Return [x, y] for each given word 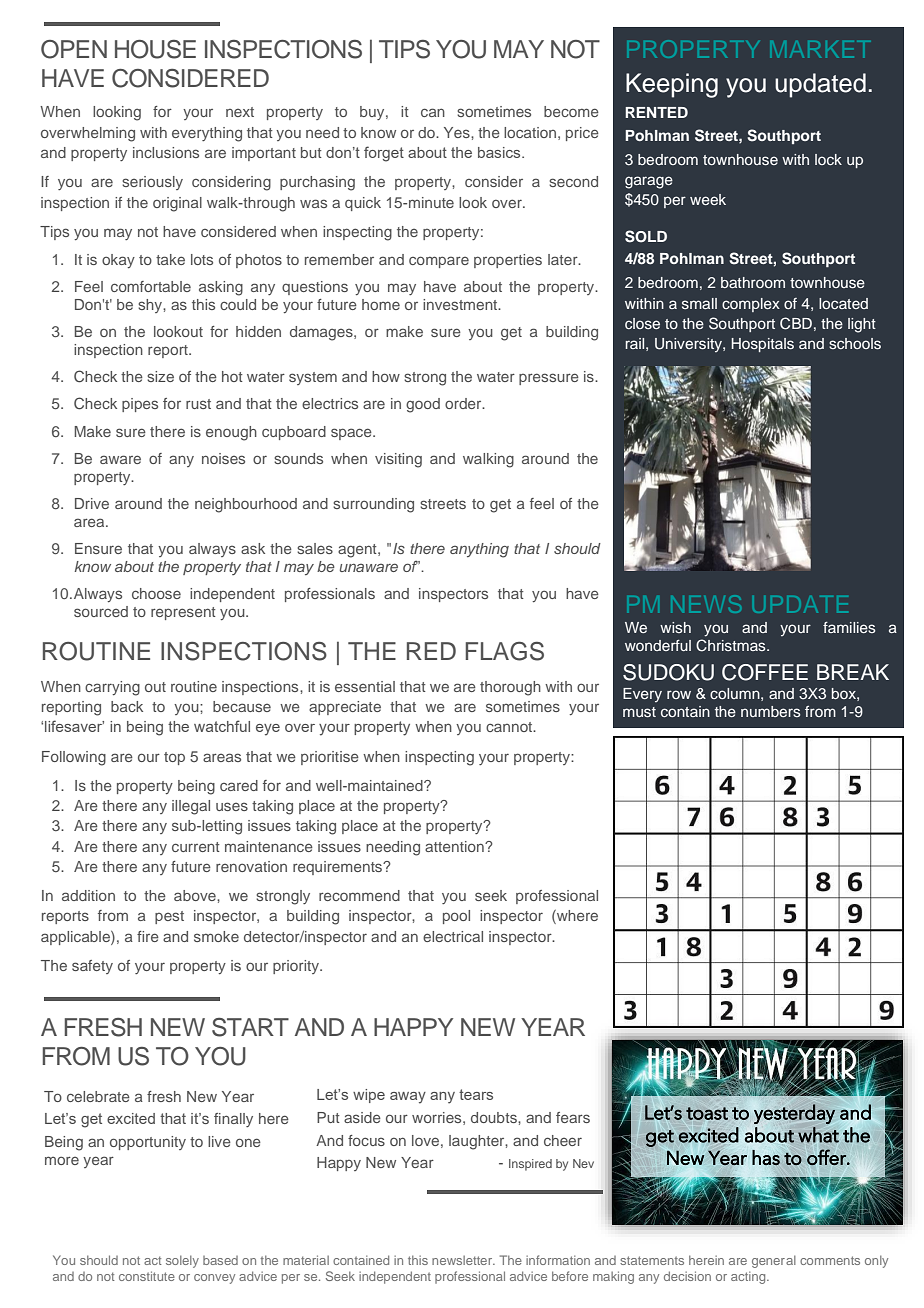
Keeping [672, 85]
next [240, 112]
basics [500, 152]
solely [182, 1261]
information [558, 1260]
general [774, 1261]
